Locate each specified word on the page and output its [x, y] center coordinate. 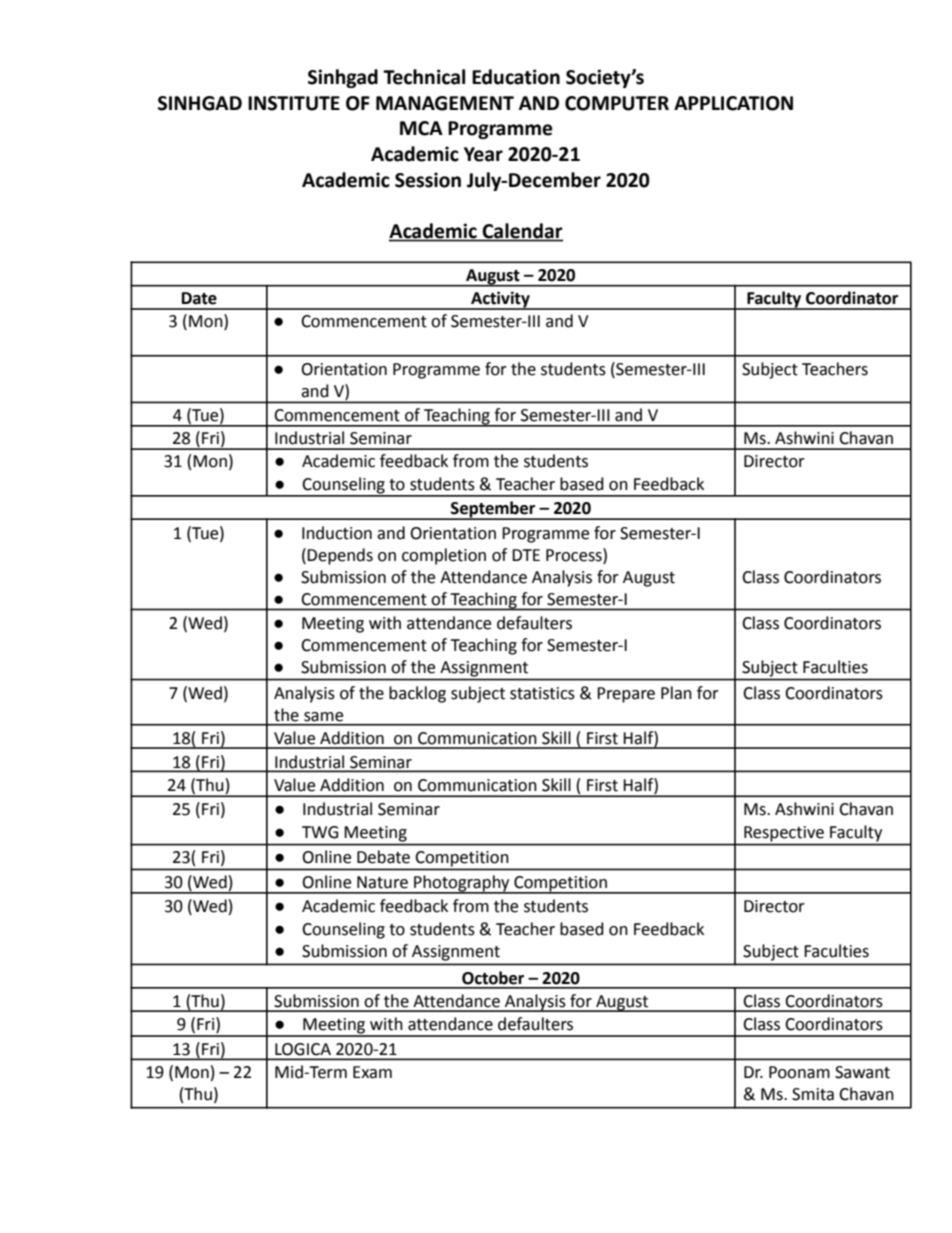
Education [516, 77]
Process [575, 555]
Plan [676, 693]
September [493, 510]
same [323, 717]
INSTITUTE [294, 103]
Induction [337, 533]
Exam [372, 1072]
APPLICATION [733, 103]
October [493, 978]
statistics [542, 693]
